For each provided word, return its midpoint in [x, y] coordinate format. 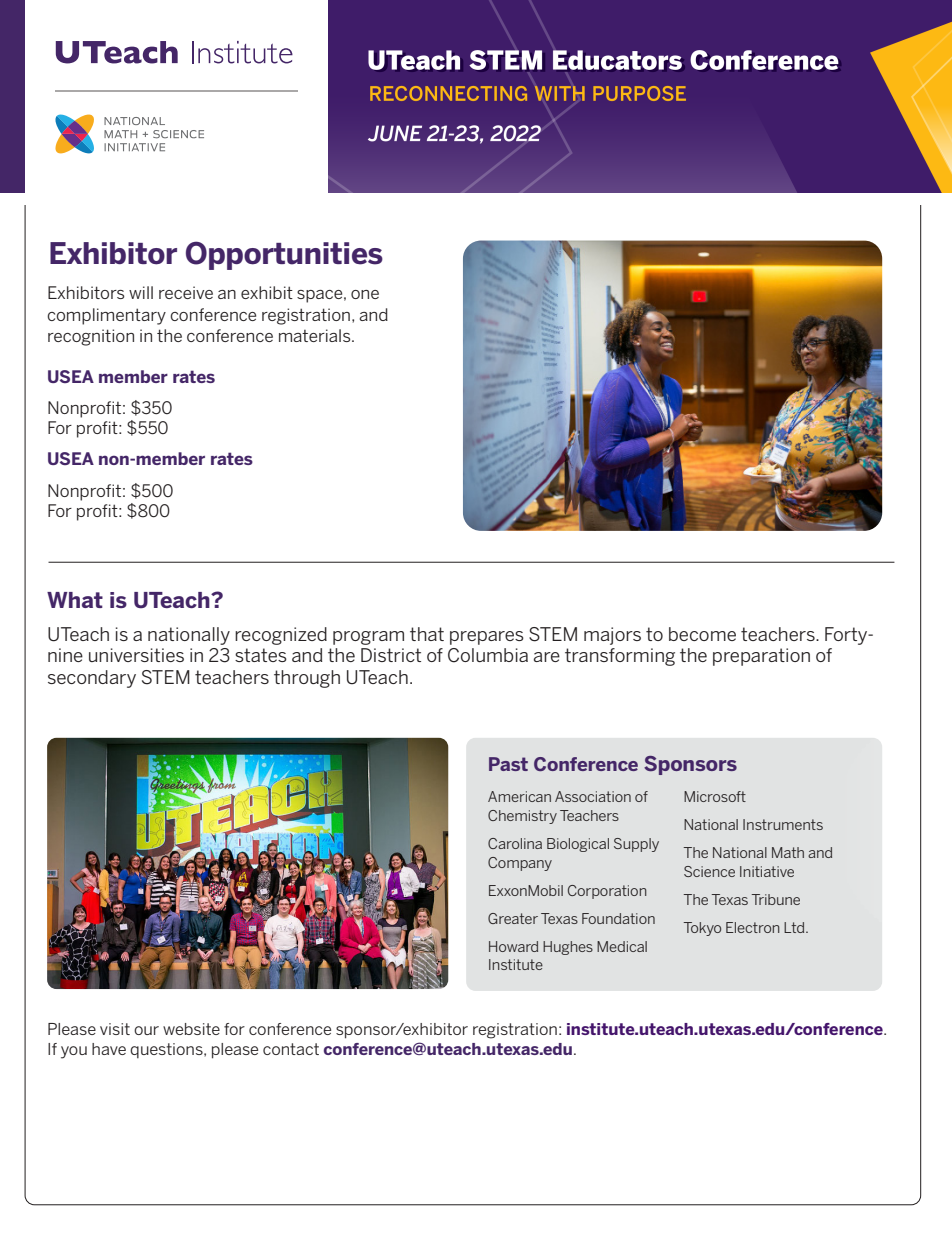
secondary [92, 679]
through [307, 679]
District [391, 655]
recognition [91, 337]
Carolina [515, 843]
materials [316, 335]
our [146, 1030]
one [365, 294]
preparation [761, 657]
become [702, 634]
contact [291, 1049]
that [427, 634]
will [141, 292]
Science [709, 871]
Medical [622, 946]
